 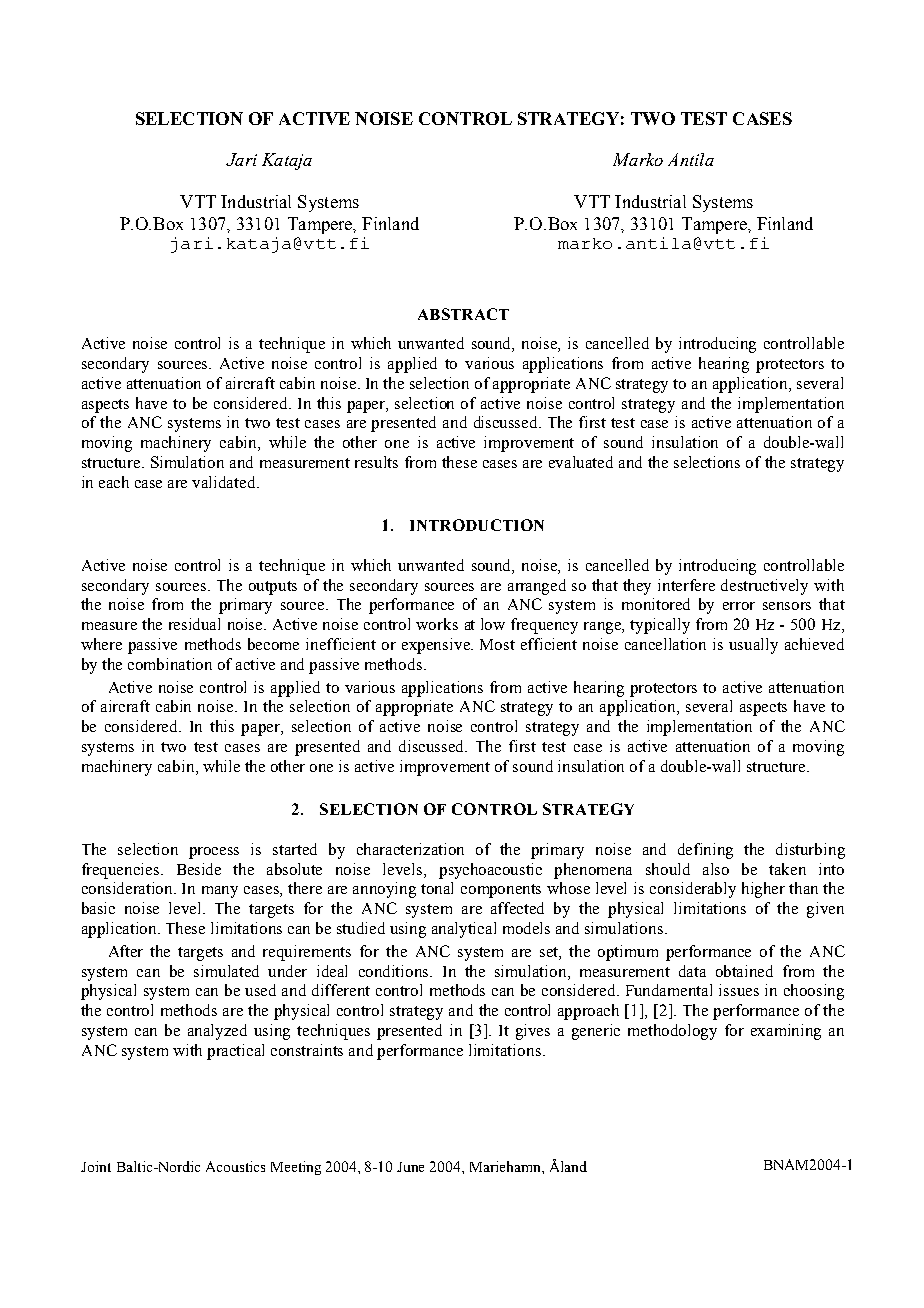 What do you see at coordinates (225, 482) in the screenshot?
I see `validated` at bounding box center [225, 482].
